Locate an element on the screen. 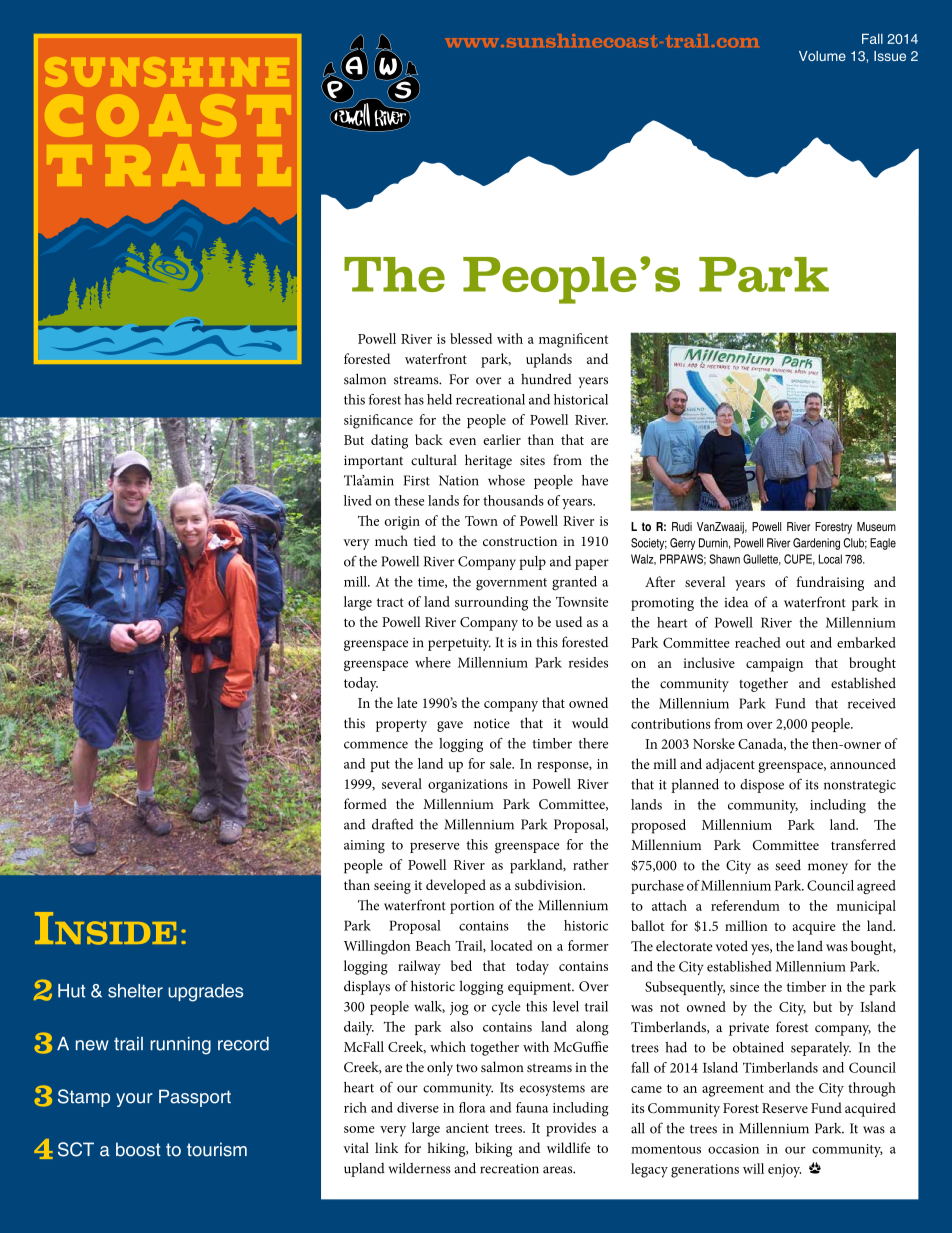  boost is located at coordinates (138, 1149).
